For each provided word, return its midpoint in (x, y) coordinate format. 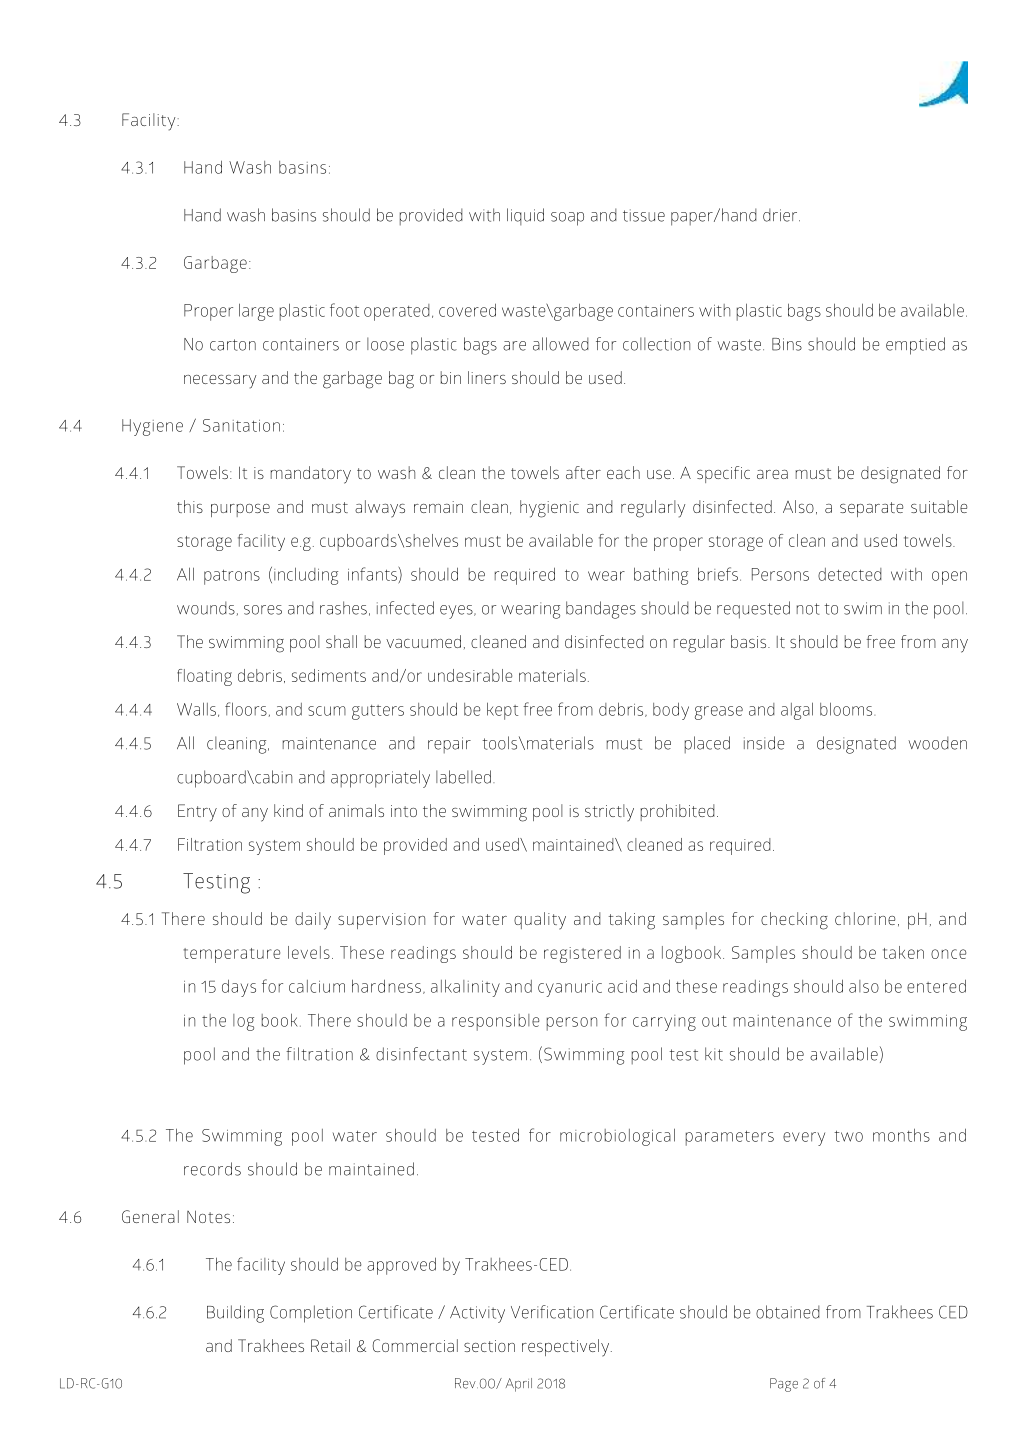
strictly (609, 813)
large (256, 312)
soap (567, 219)
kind (288, 810)
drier (781, 215)
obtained (788, 1312)
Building (235, 1314)
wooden (937, 743)
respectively (567, 1348)
